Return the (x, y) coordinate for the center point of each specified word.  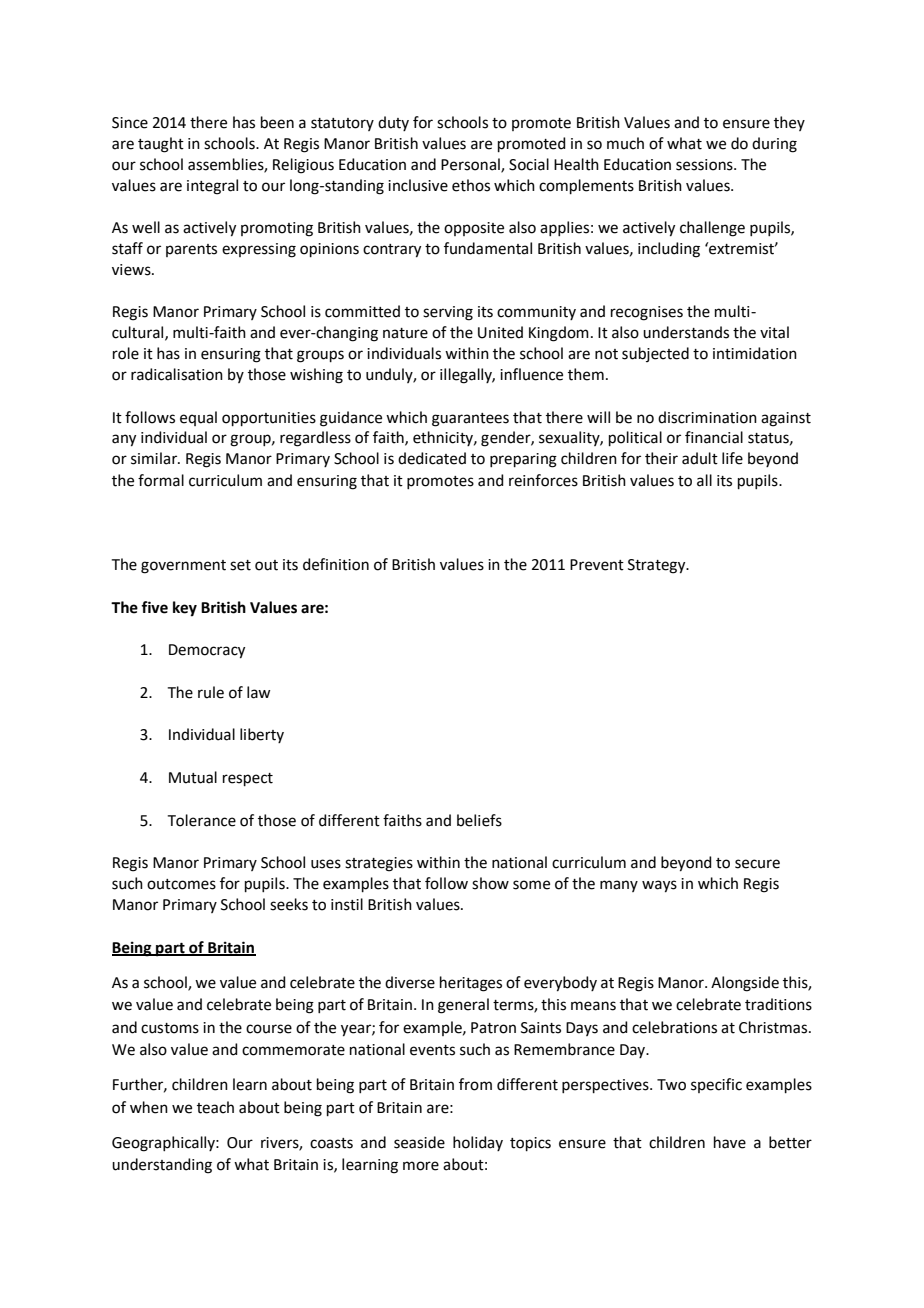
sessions (705, 165)
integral (212, 187)
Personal (471, 165)
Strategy (658, 566)
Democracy (207, 651)
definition (336, 564)
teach (215, 1107)
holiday (478, 1143)
